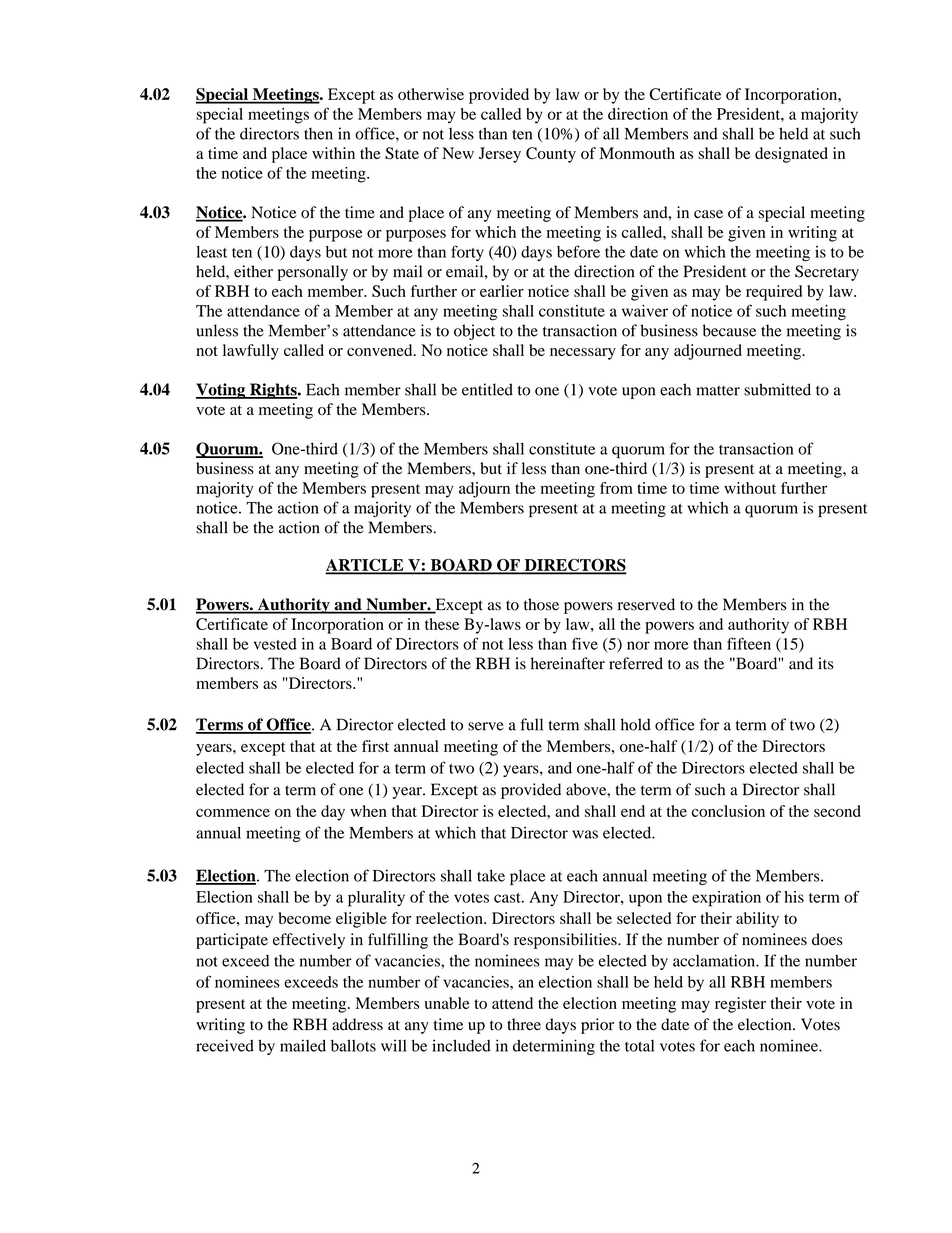 The width and height of the screenshot is (952, 1233). Describe the element at coordinates (524, 1024) in the screenshot. I see `three` at that location.
